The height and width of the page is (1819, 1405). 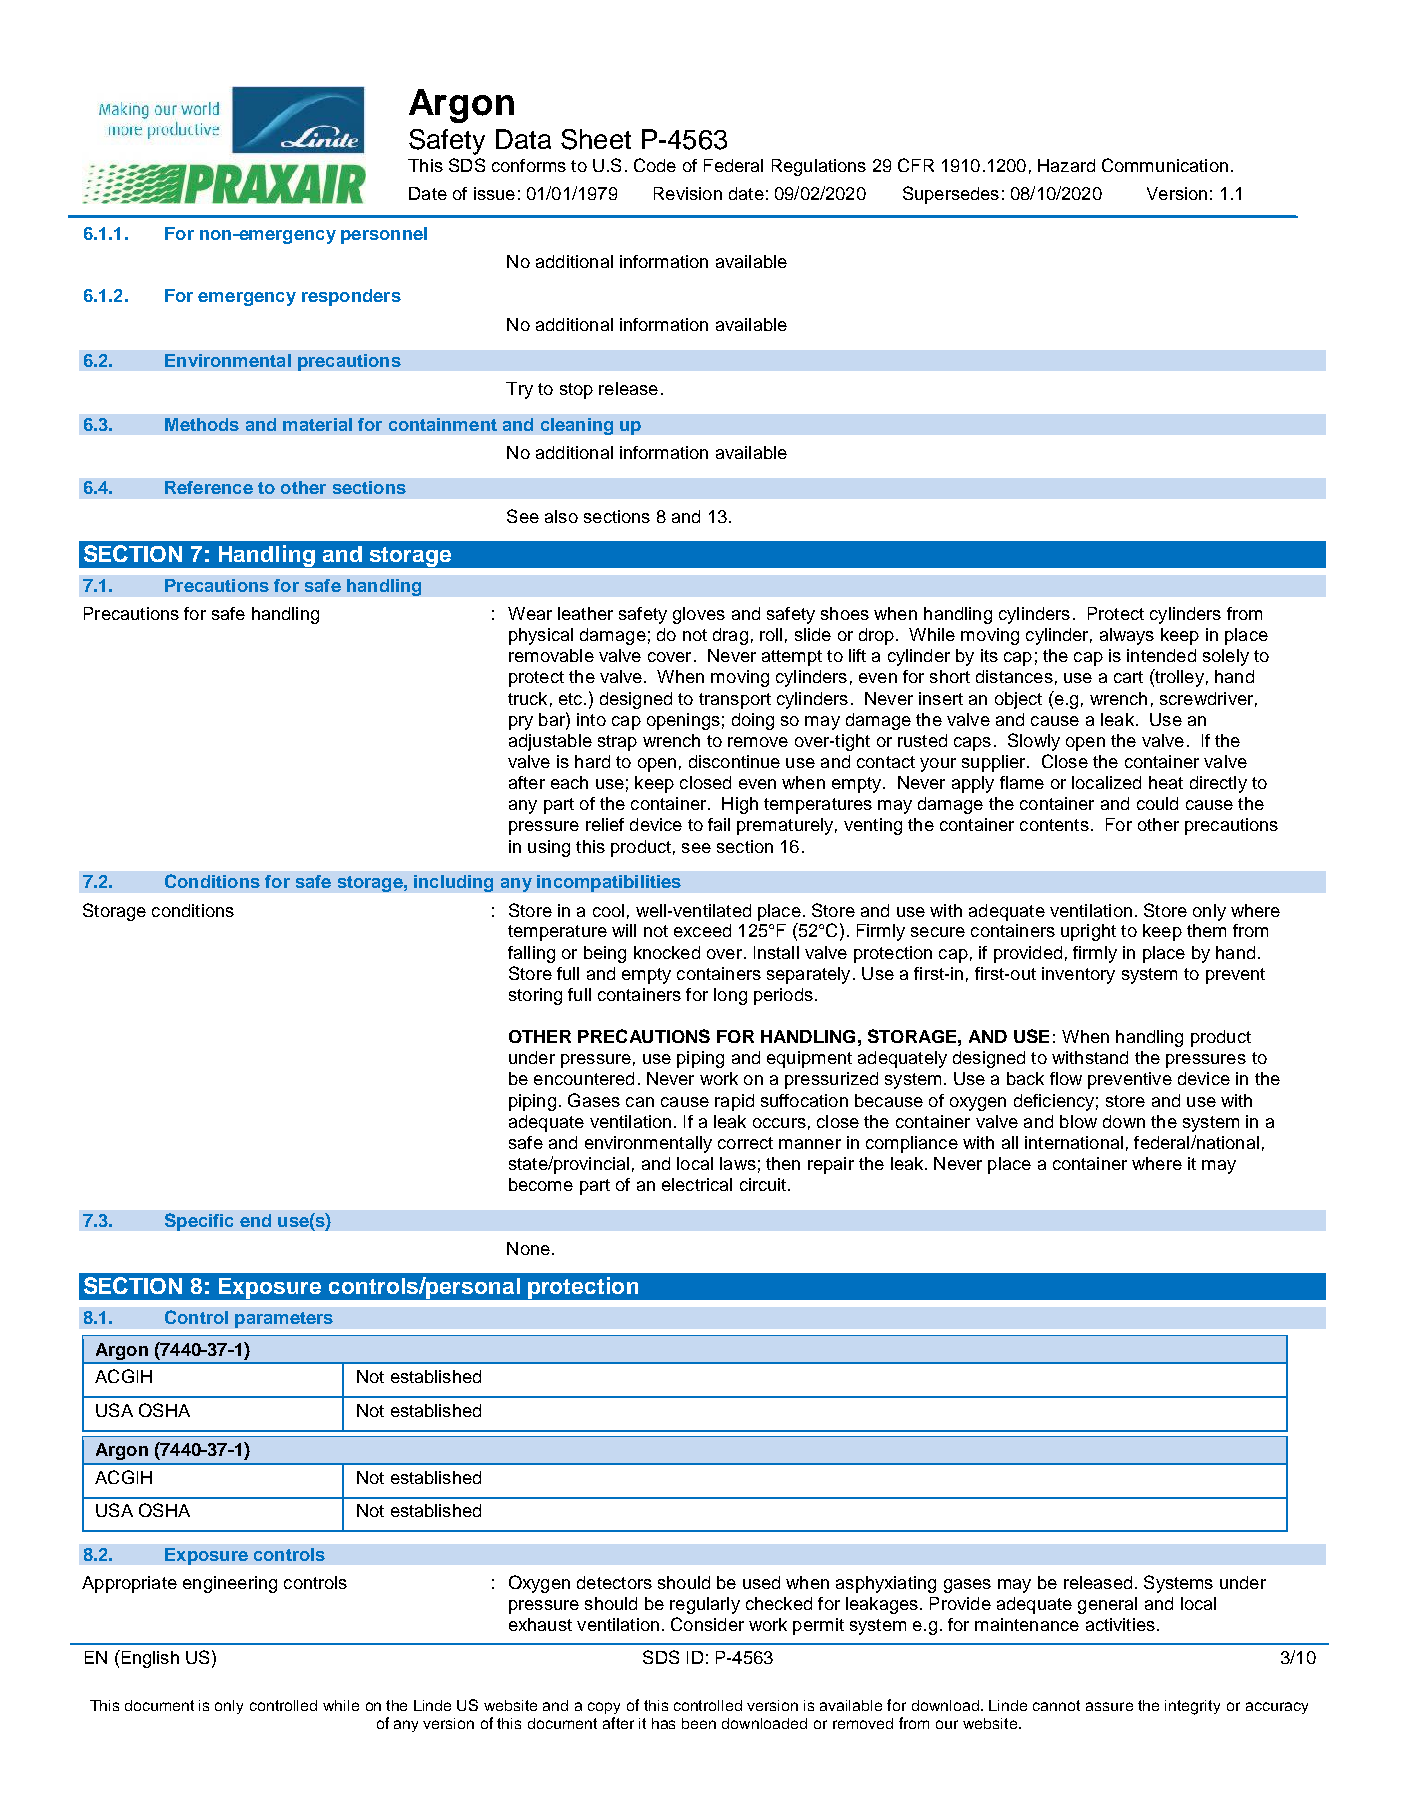 What do you see at coordinates (1088, 932) in the page?
I see `upright` at bounding box center [1088, 932].
